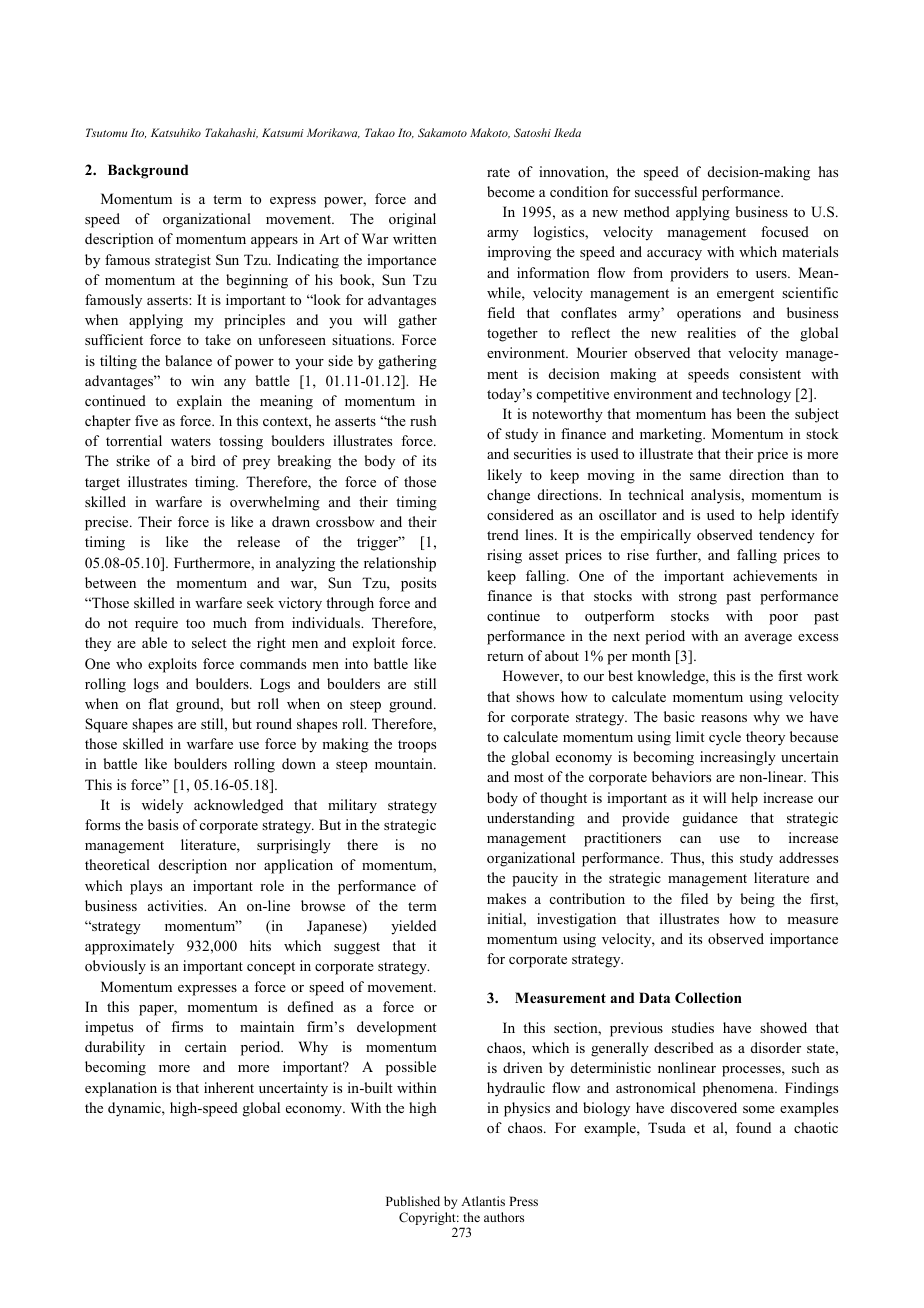 The image size is (924, 1308). What do you see at coordinates (229, 1087) in the screenshot?
I see `inherent` at bounding box center [229, 1087].
